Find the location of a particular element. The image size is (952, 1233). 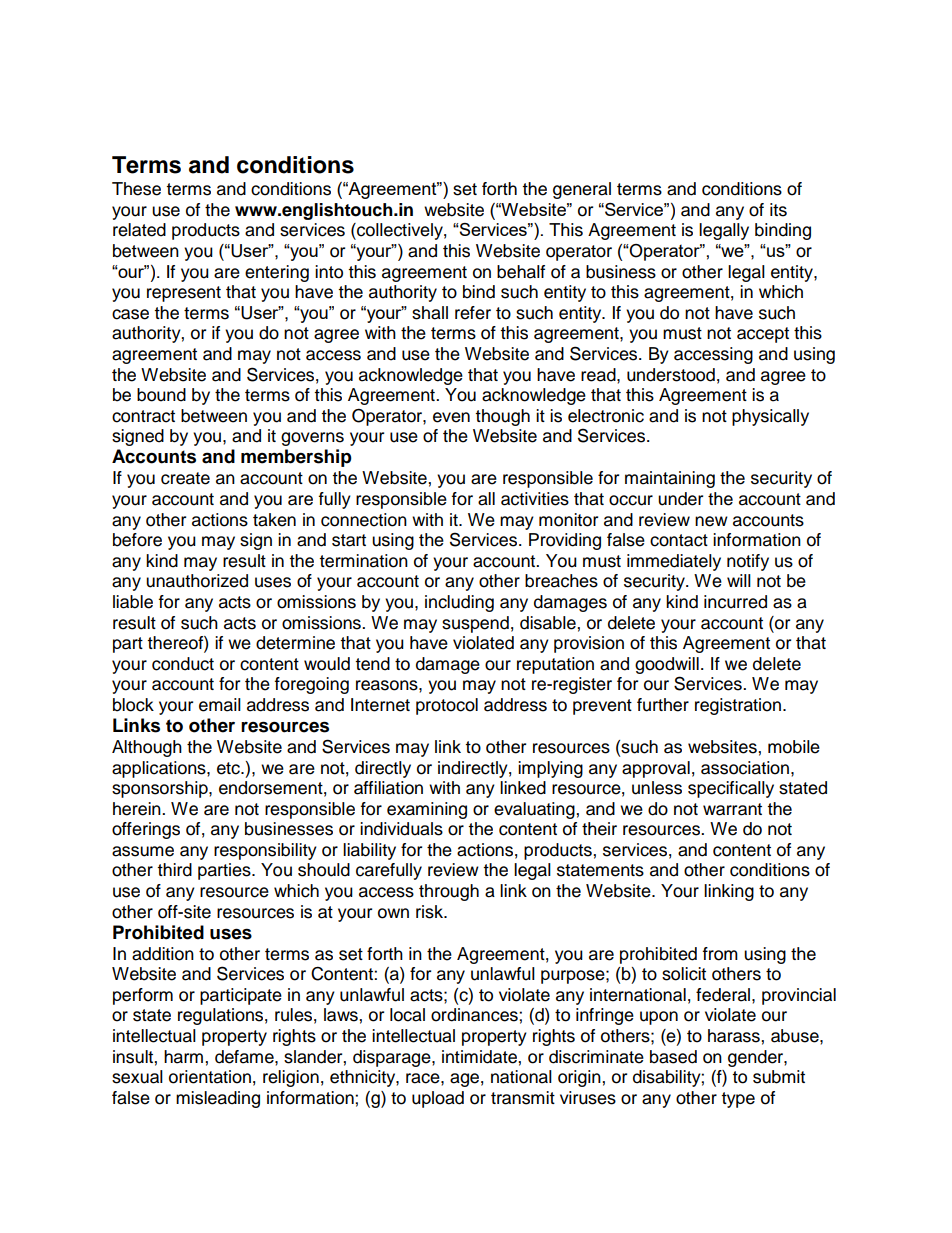

suspend is located at coordinates (475, 624).
